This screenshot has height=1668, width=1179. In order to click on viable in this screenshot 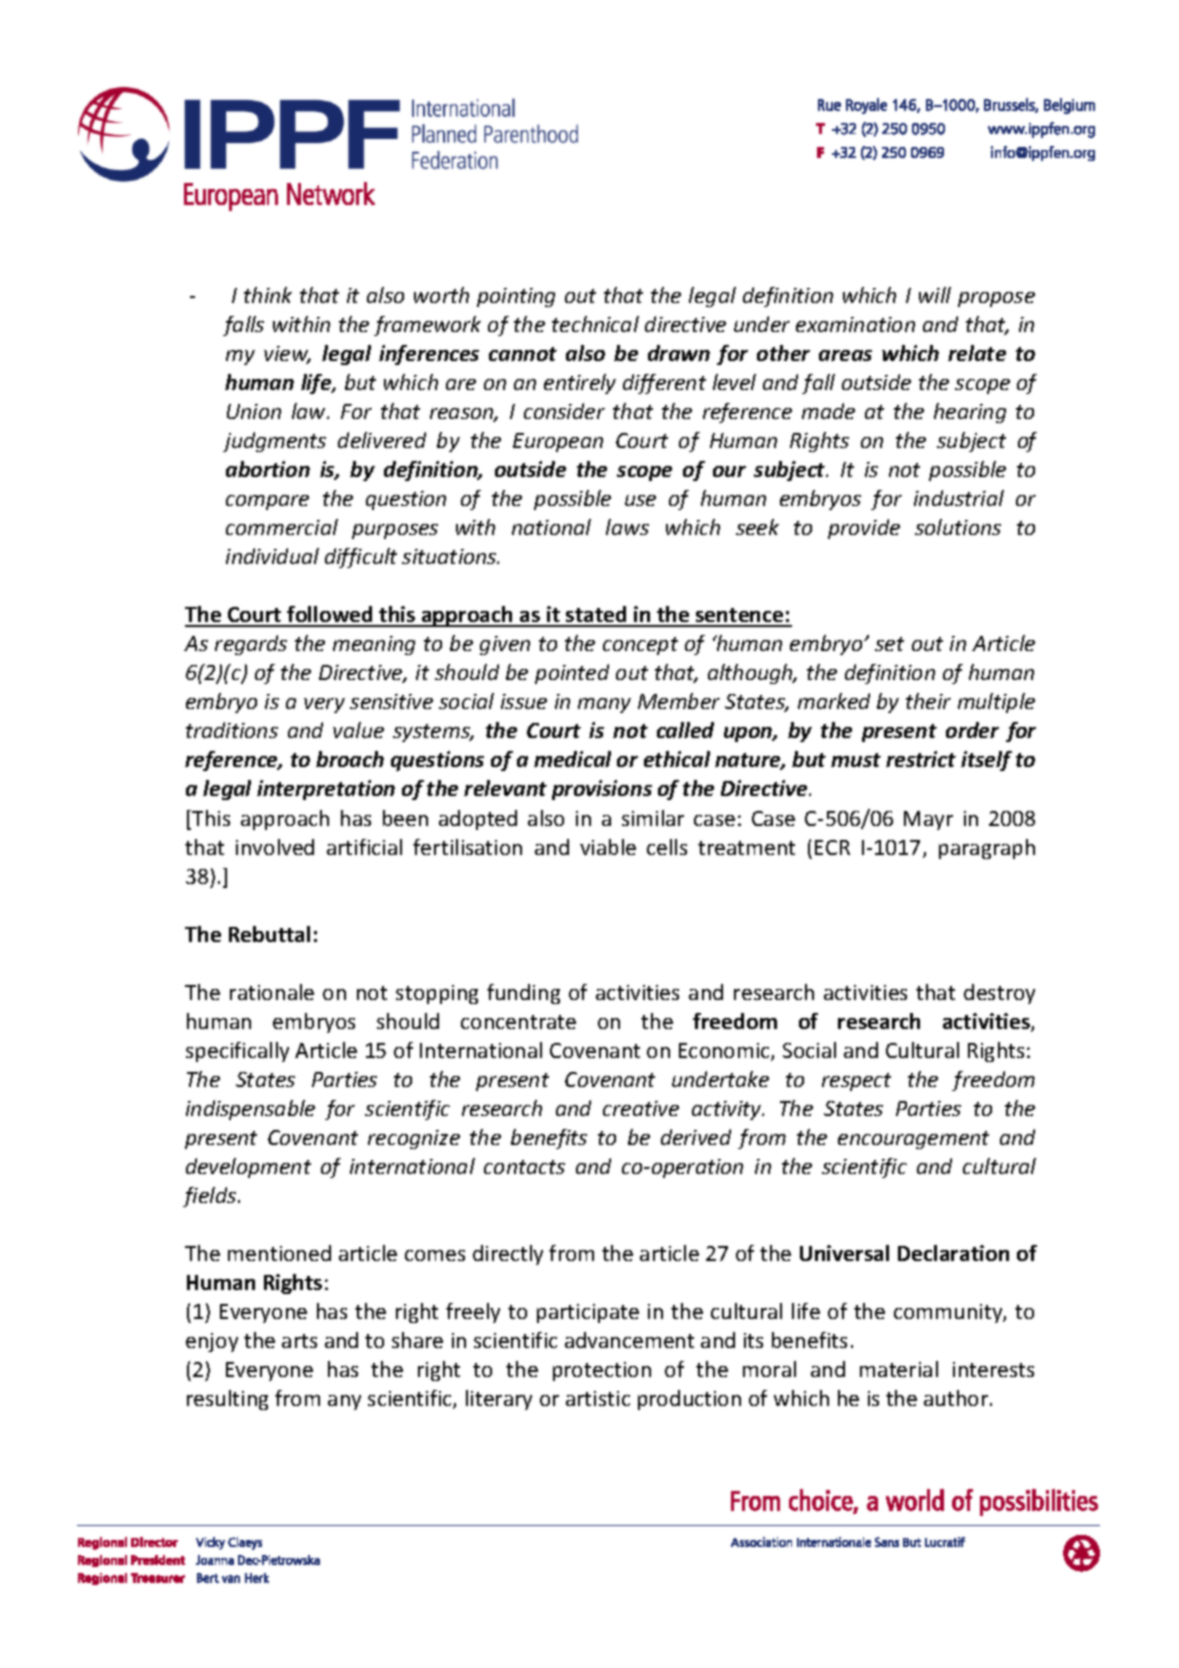, I will do `click(608, 847)`.
